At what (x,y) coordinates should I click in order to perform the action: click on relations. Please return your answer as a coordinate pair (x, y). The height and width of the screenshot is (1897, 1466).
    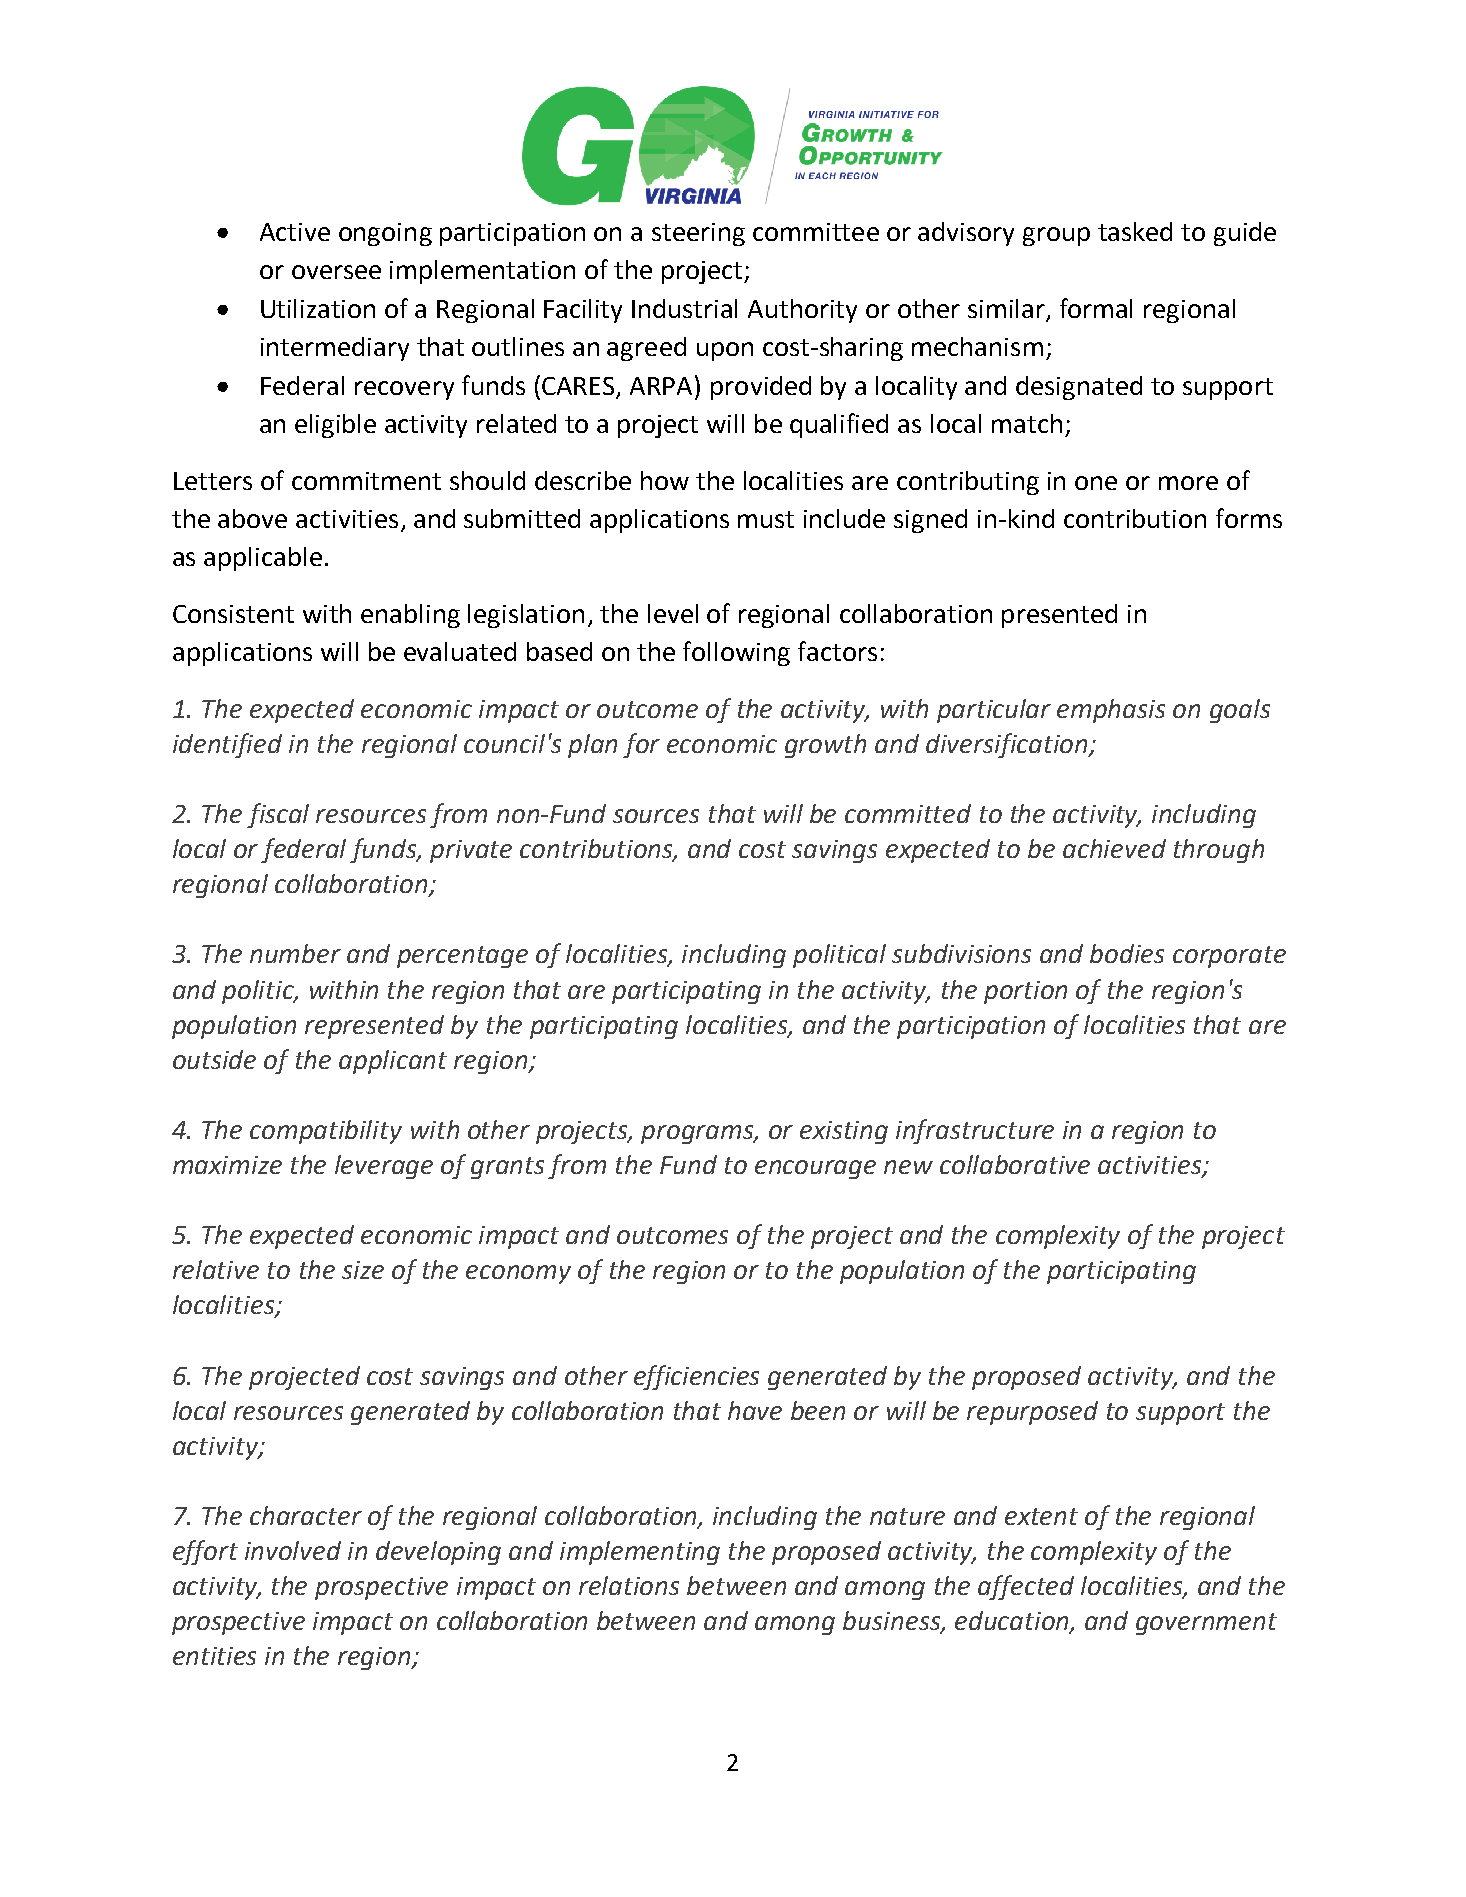
    Looking at the image, I should click on (629, 1585).
